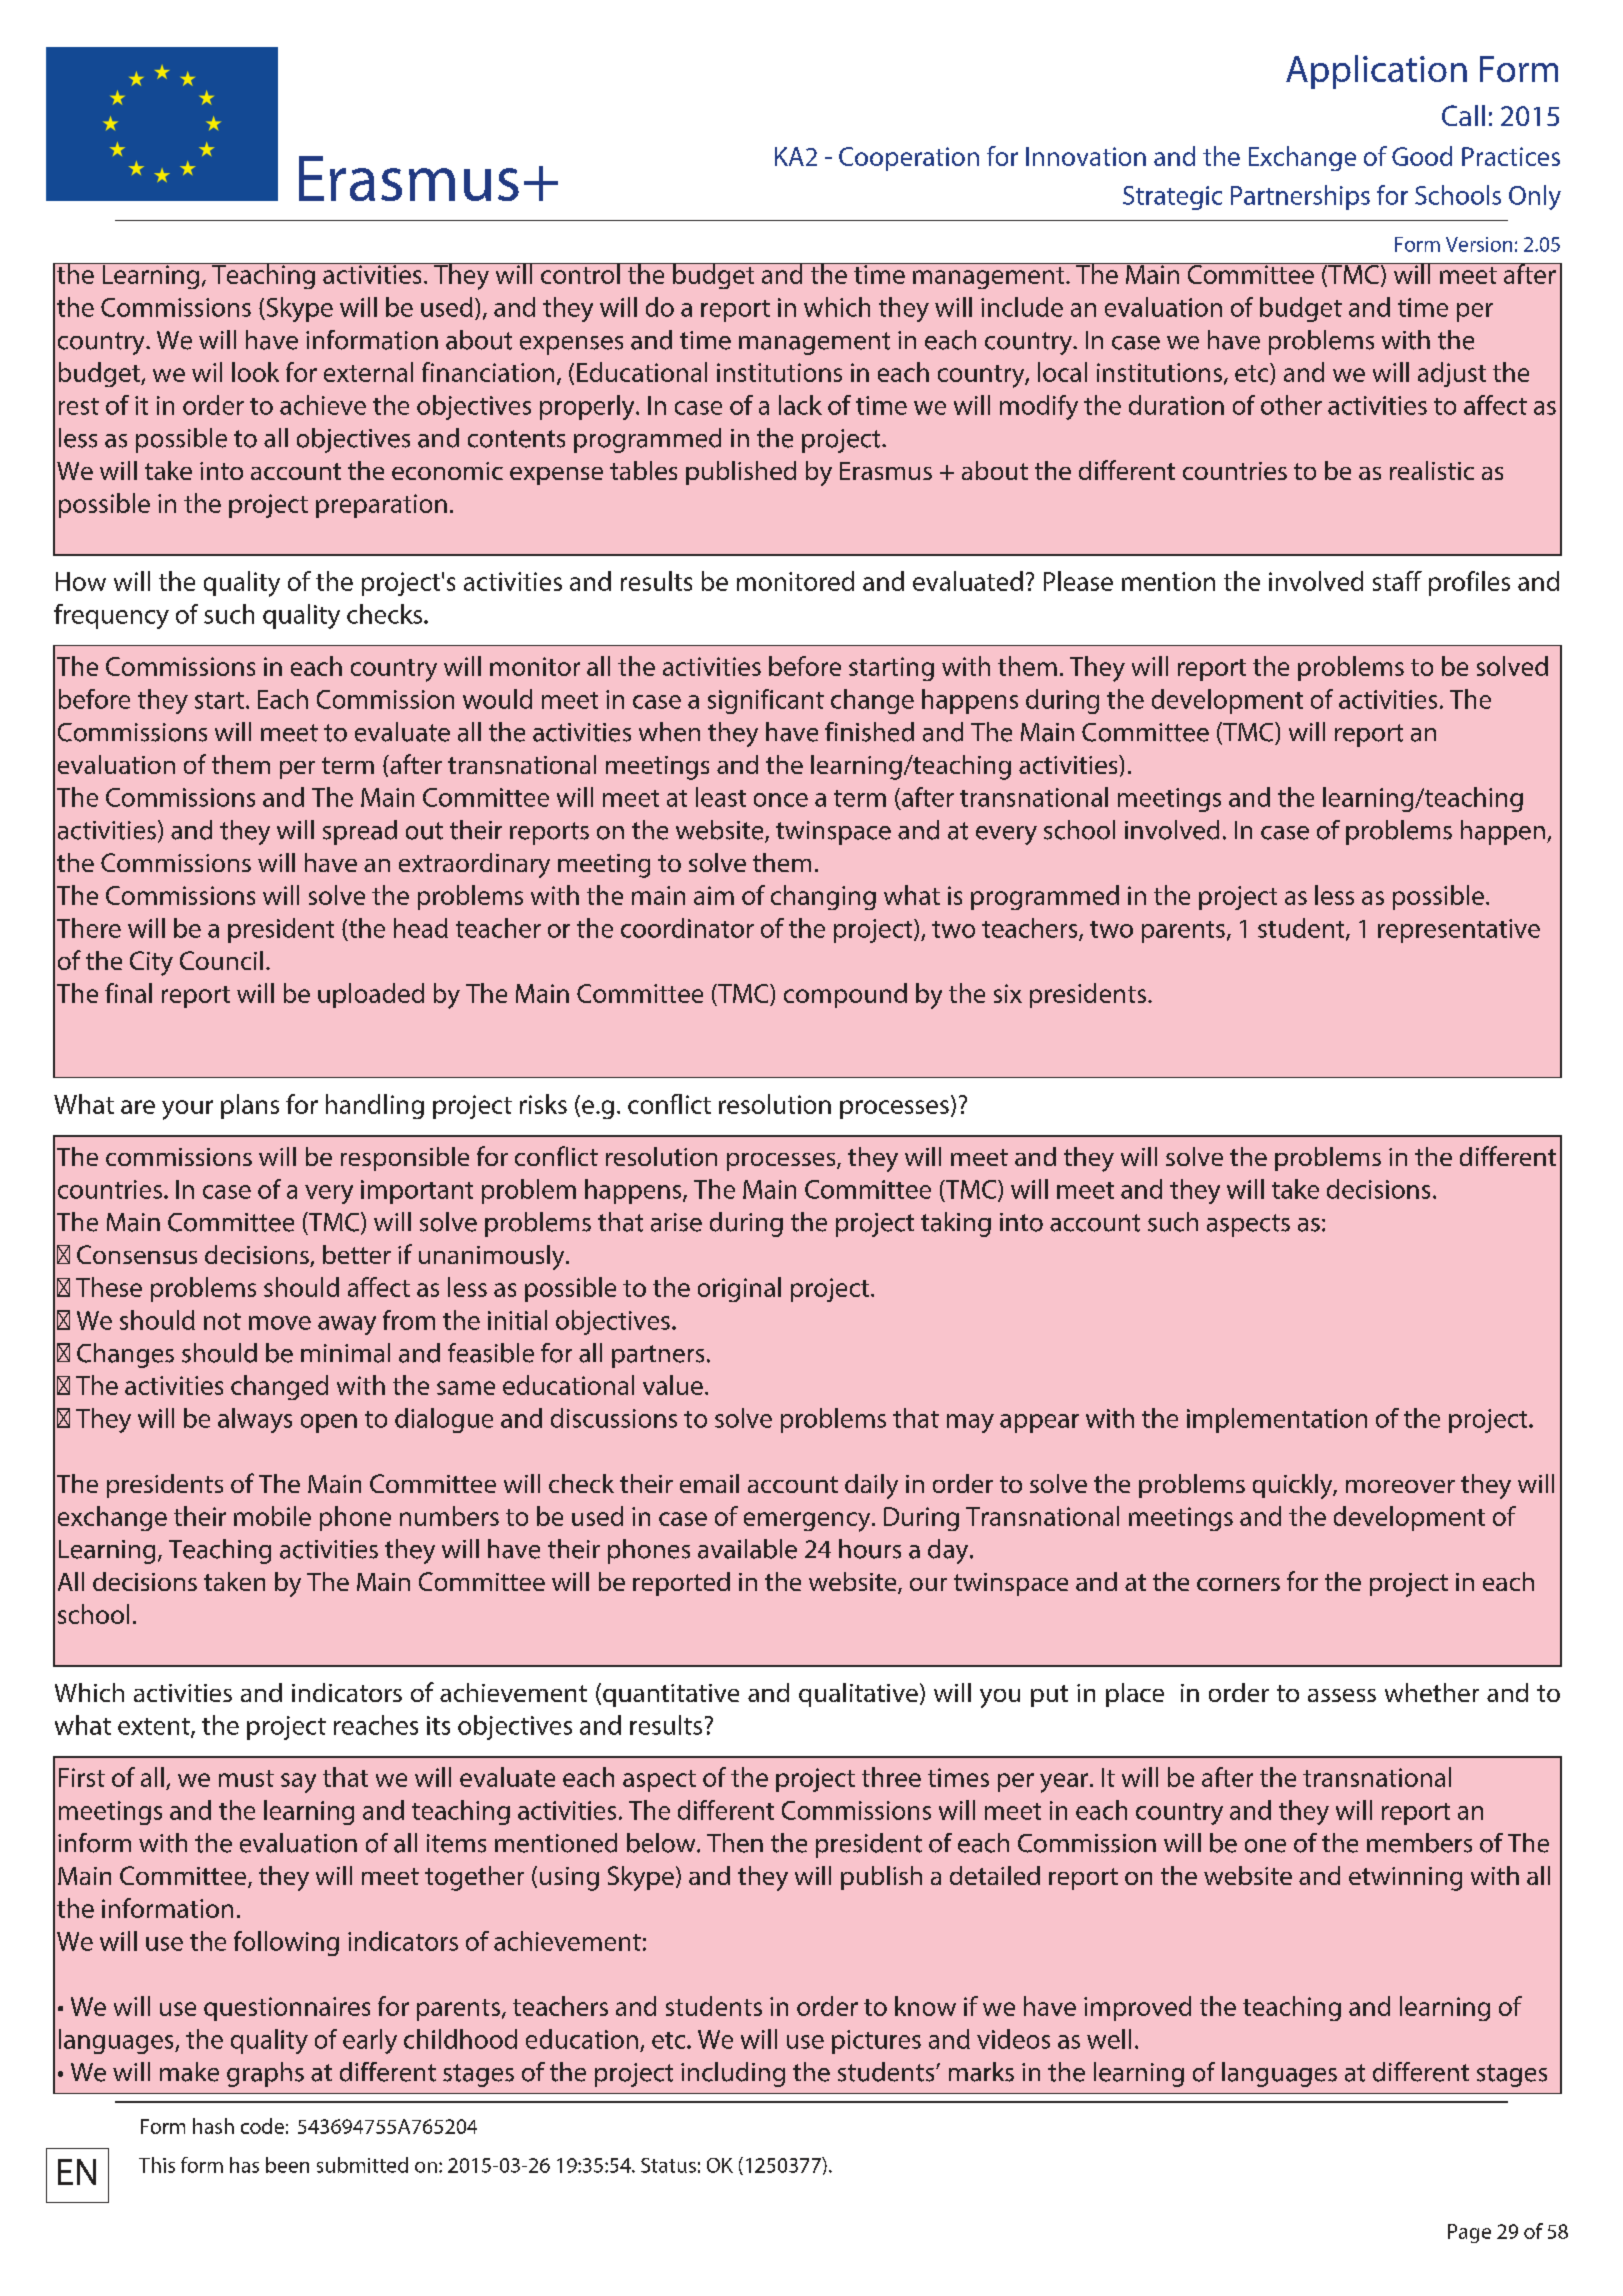 The height and width of the document is (2296, 1623). What do you see at coordinates (909, 159) in the document?
I see `Cooperation` at bounding box center [909, 159].
